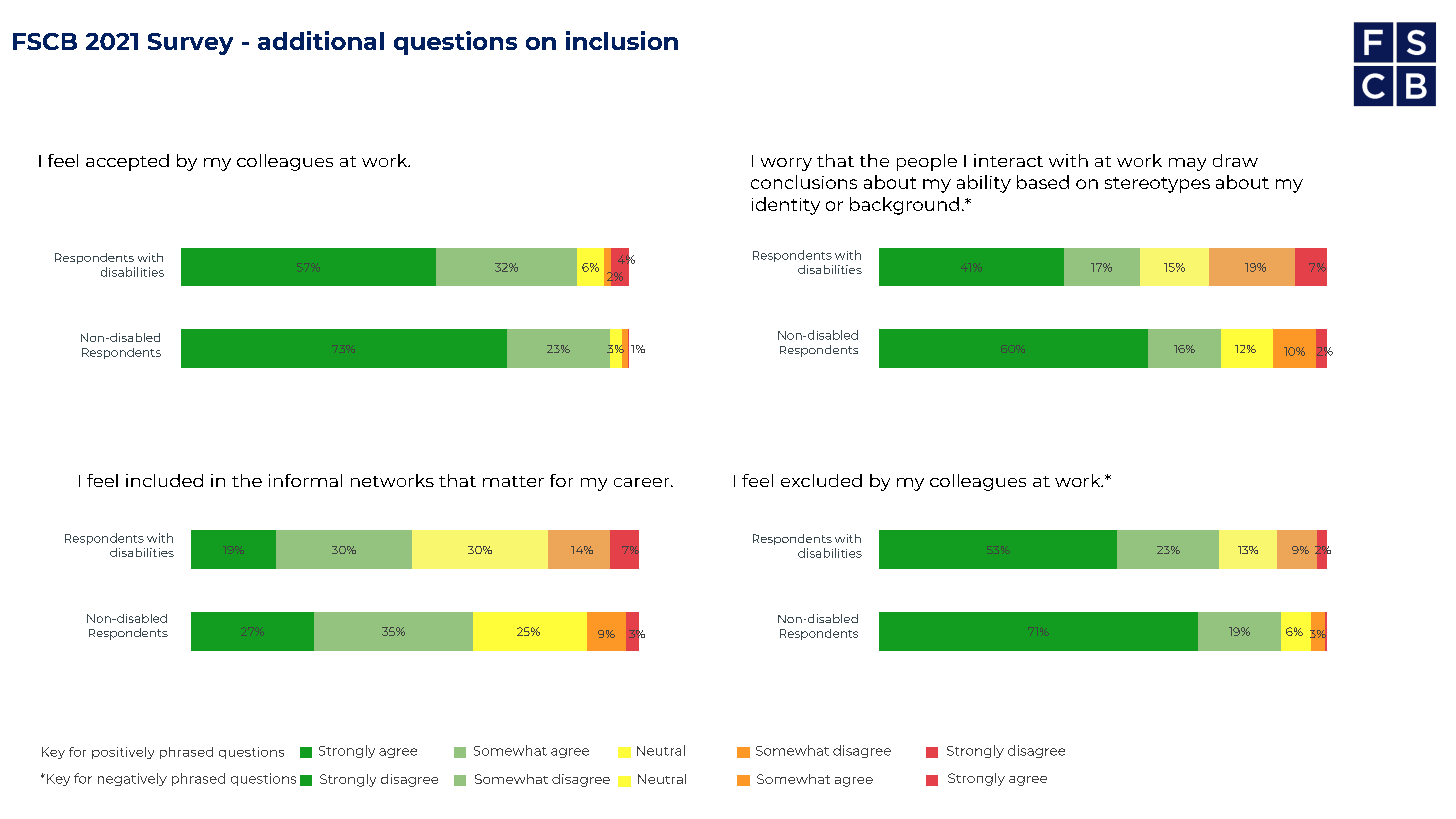 This screenshot has height=819, width=1456. I want to click on positively, so click(123, 753).
